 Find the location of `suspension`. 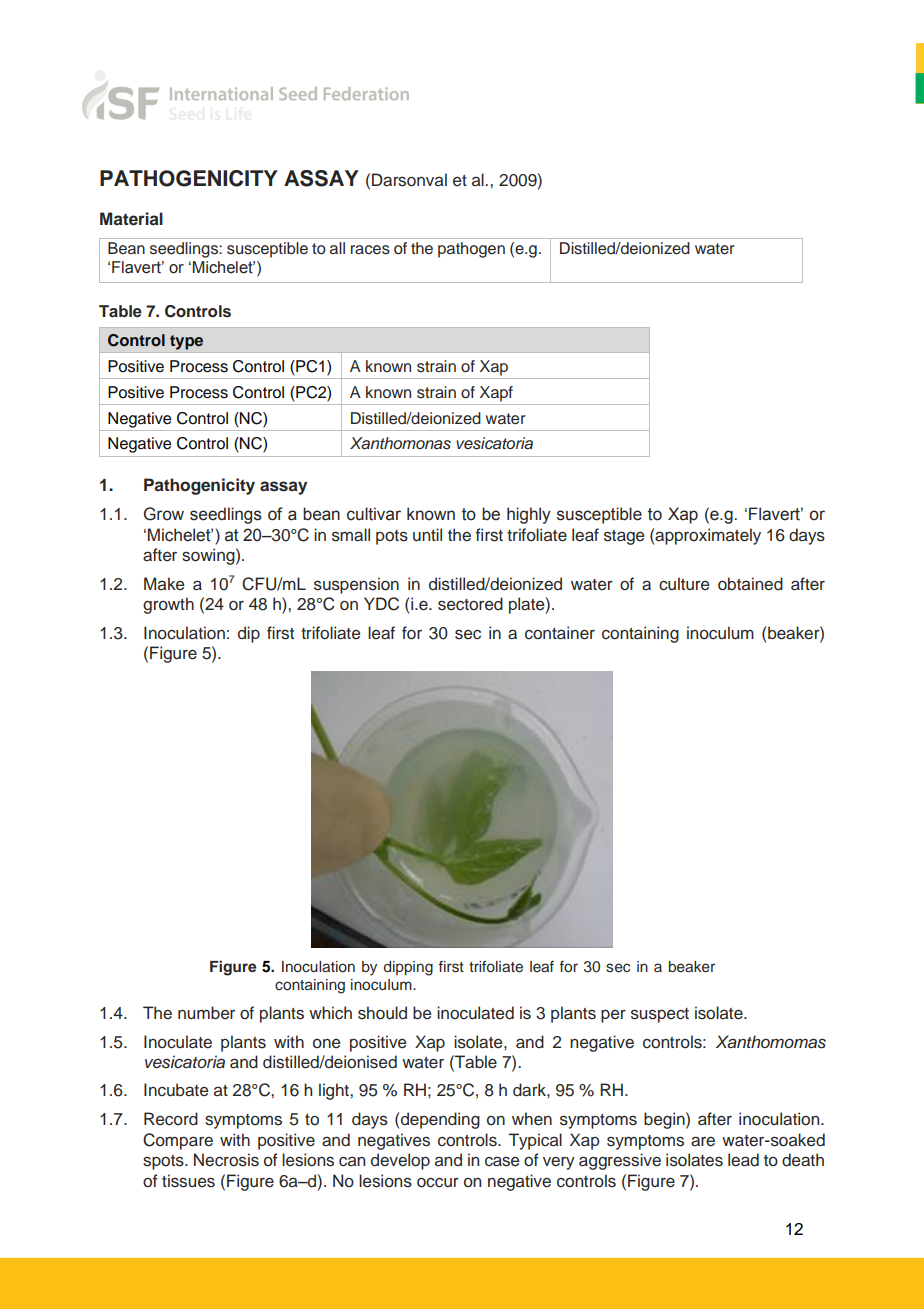

suspension is located at coordinates (356, 585).
